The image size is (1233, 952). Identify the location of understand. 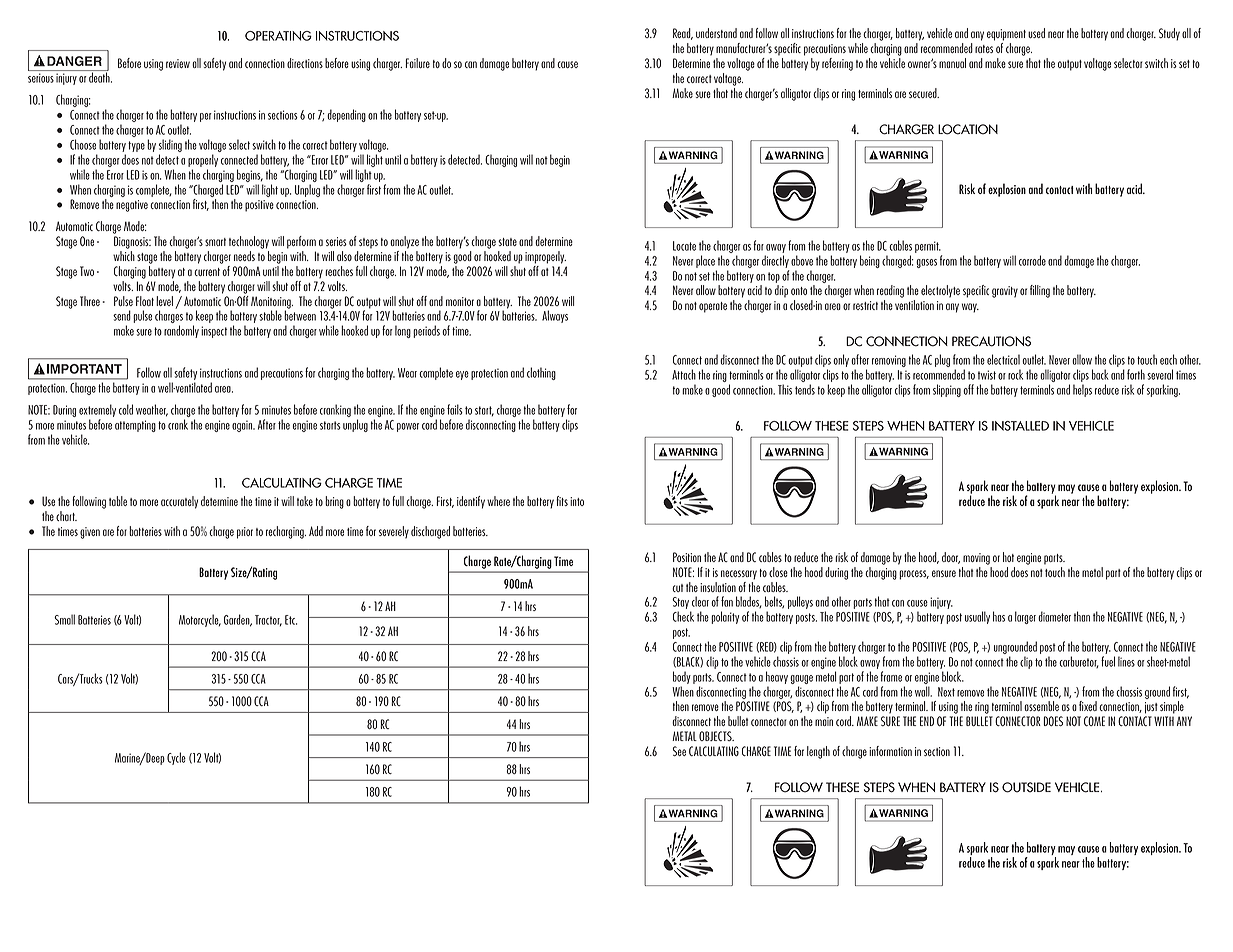
(716, 33).
